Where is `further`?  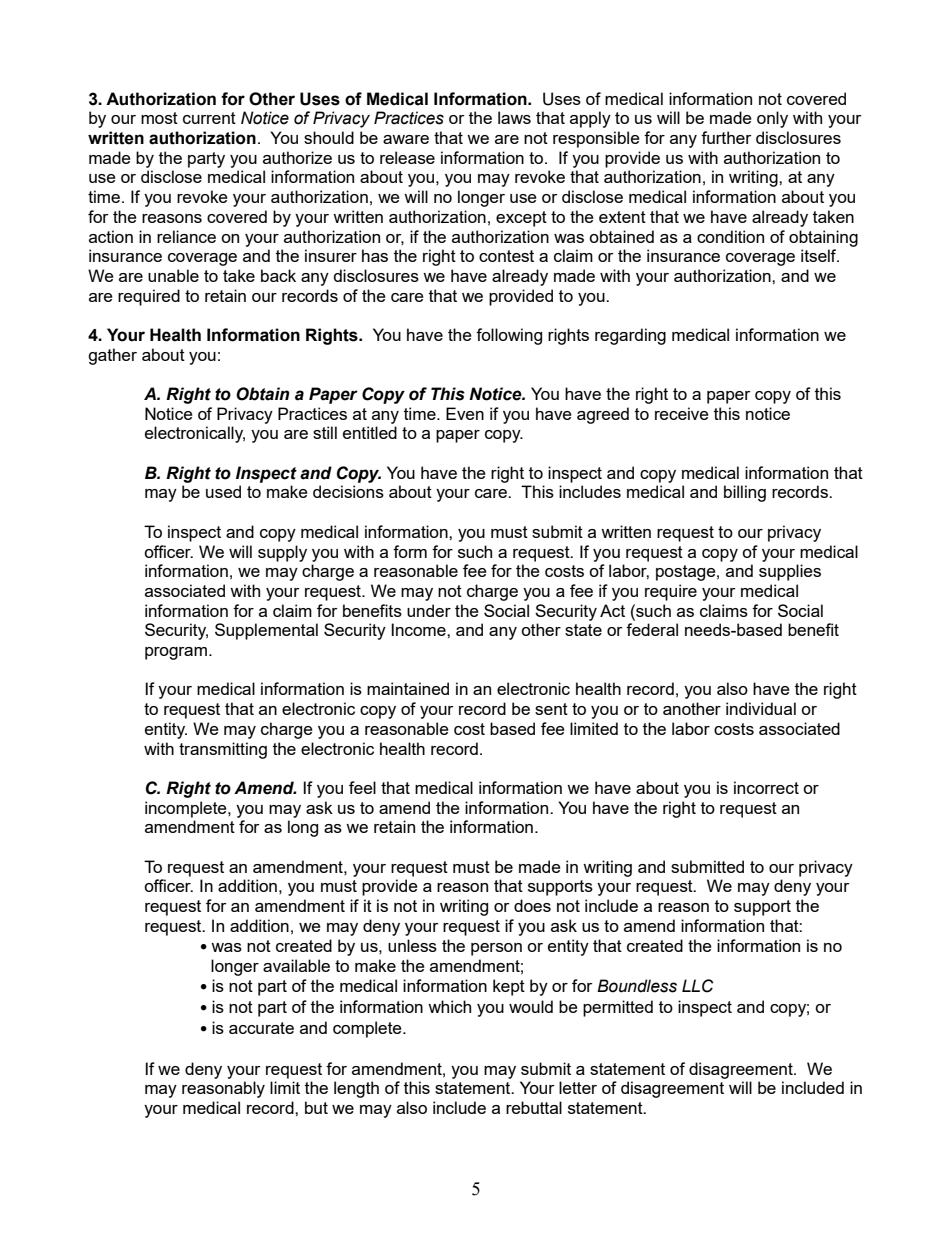
further is located at coordinates (726, 137).
